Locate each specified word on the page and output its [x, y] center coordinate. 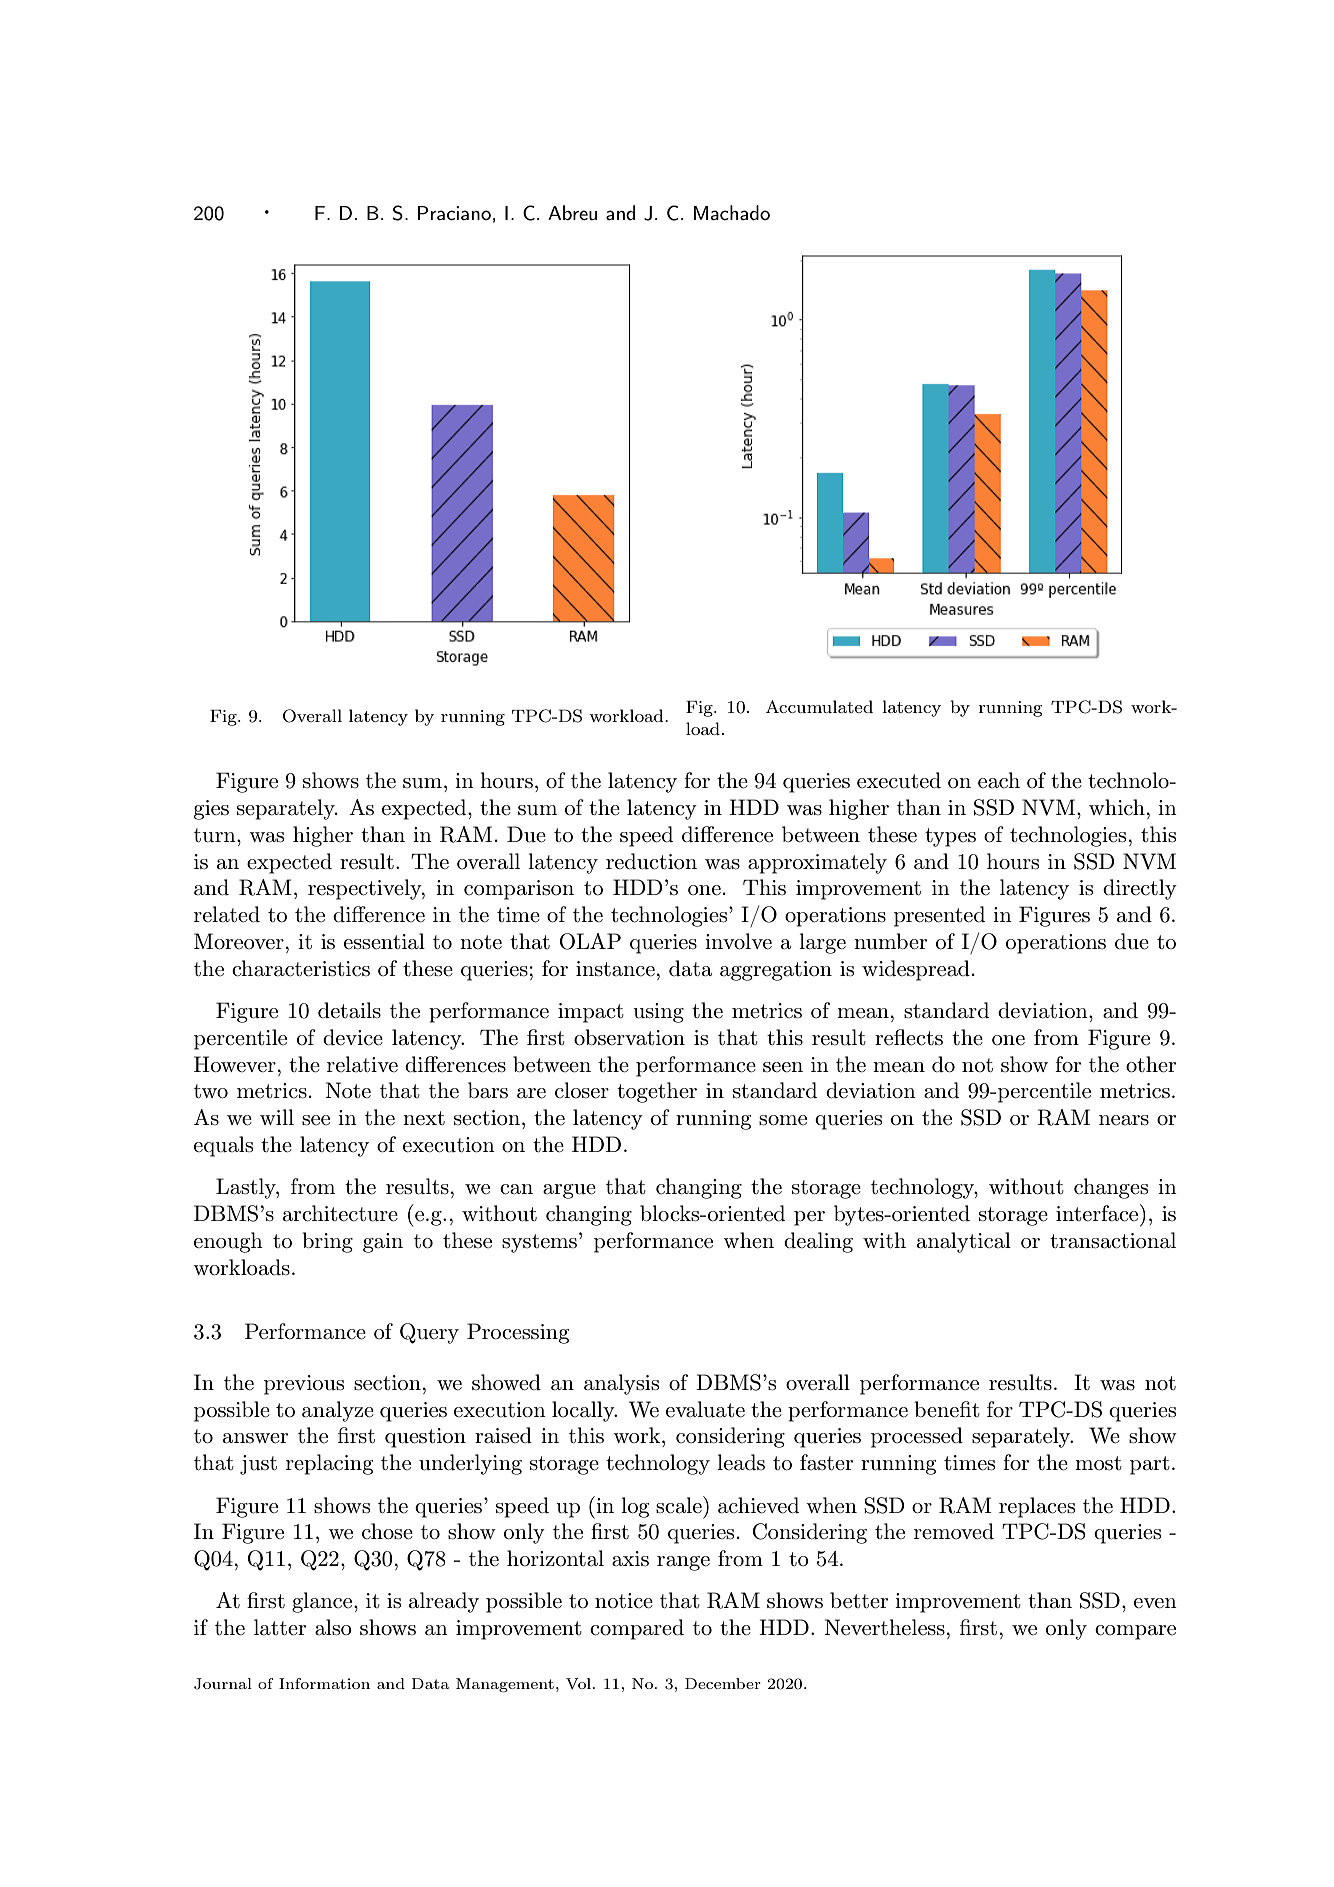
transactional [1113, 1240]
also [333, 1627]
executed [899, 780]
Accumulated [819, 706]
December [723, 1683]
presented [939, 916]
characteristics [301, 968]
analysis [621, 1384]
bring [327, 1242]
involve [738, 941]
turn [216, 835]
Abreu [572, 212]
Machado [732, 212]
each [999, 780]
